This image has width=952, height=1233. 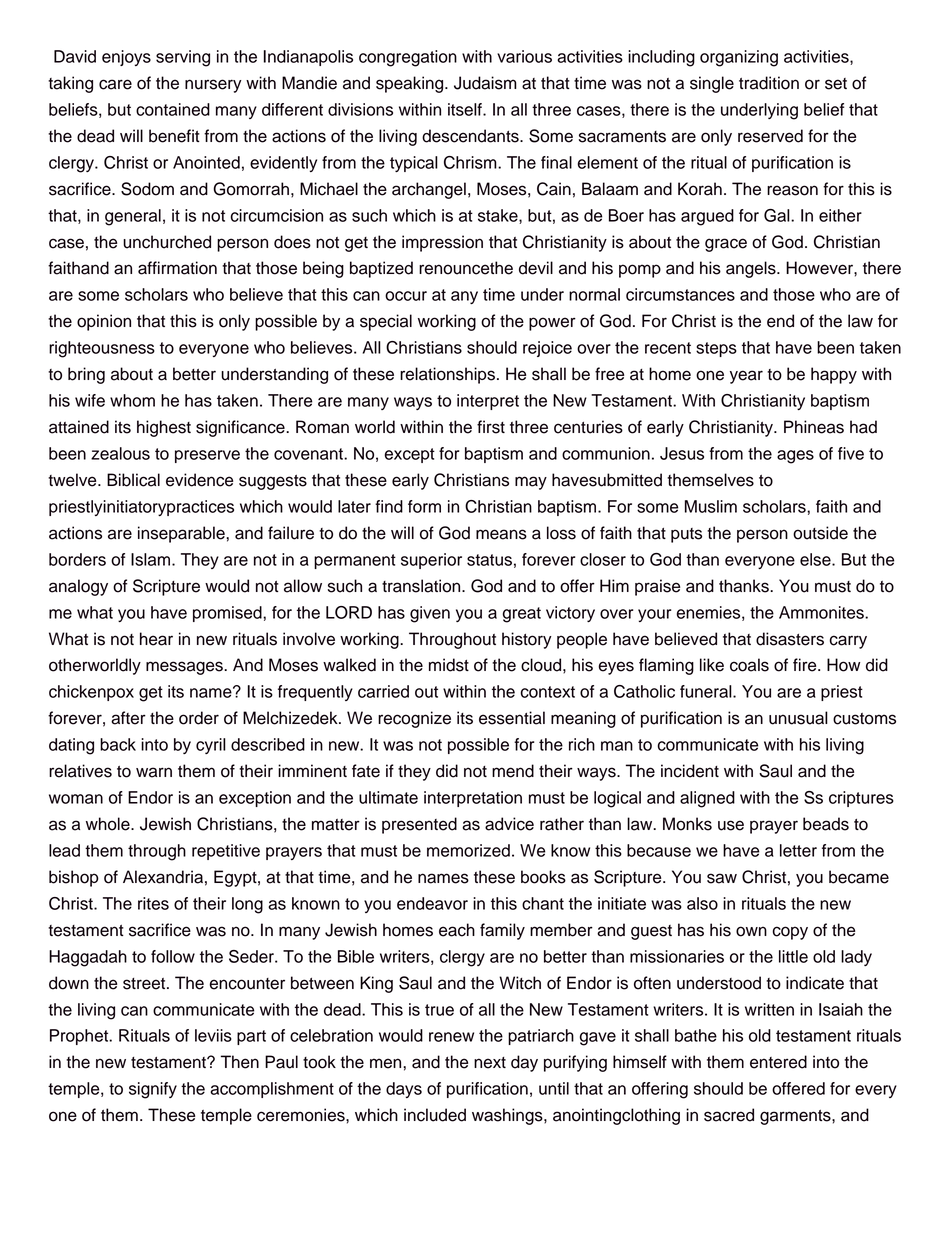 I want to click on letter, so click(x=798, y=850).
